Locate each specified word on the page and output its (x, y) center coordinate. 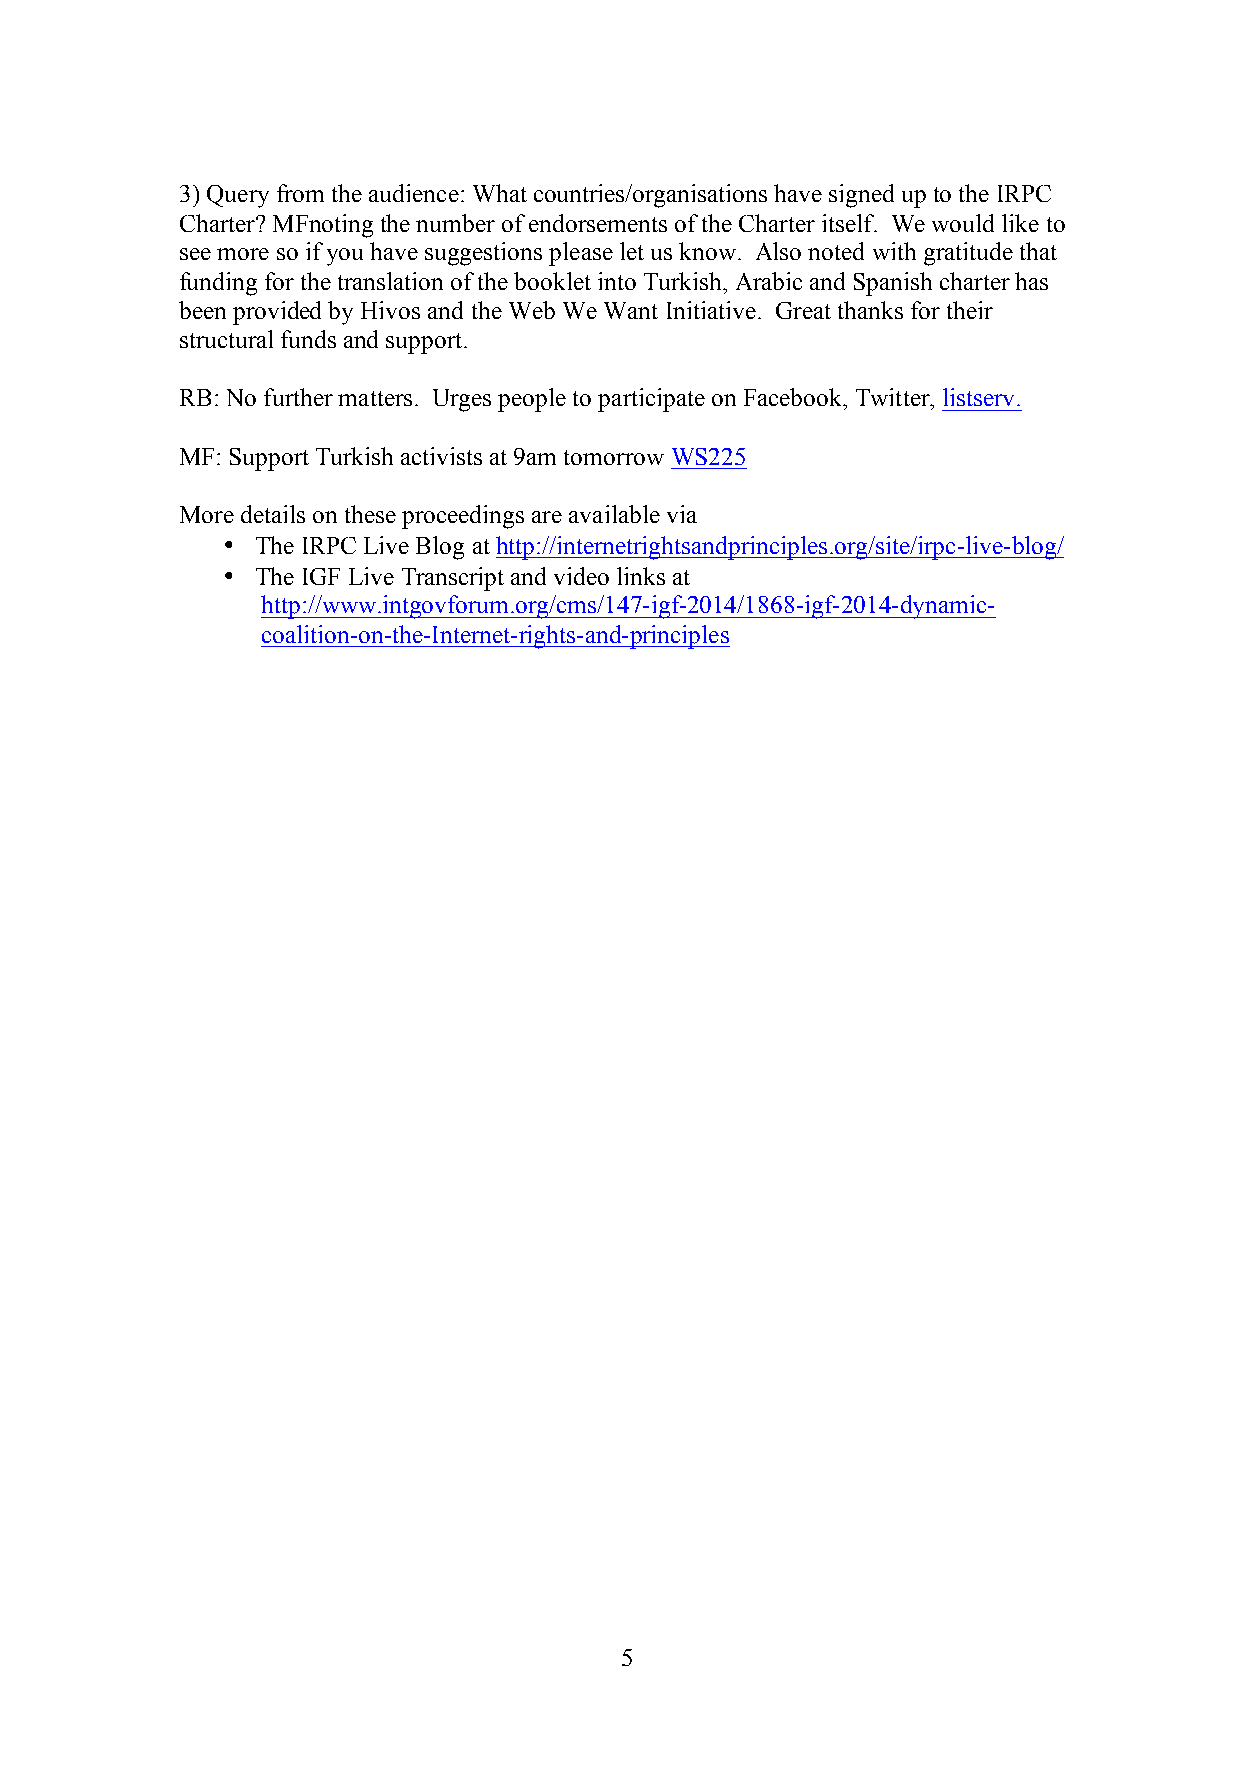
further (298, 397)
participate (651, 400)
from (300, 193)
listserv (978, 397)
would (963, 223)
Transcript (453, 579)
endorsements (598, 223)
